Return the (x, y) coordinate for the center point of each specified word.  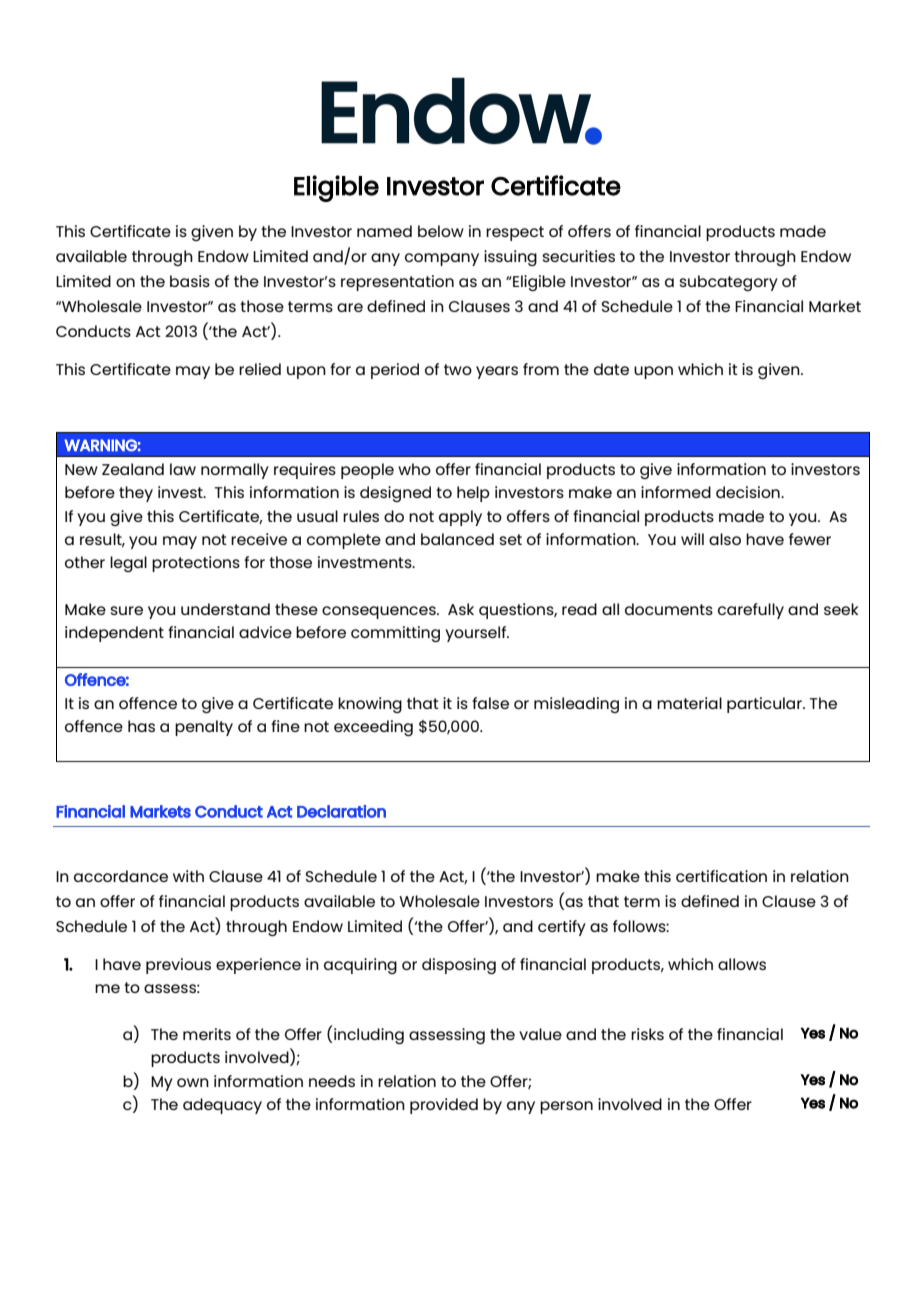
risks (647, 1034)
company (442, 259)
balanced (457, 539)
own (193, 1082)
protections (196, 564)
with (188, 876)
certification (721, 876)
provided (444, 1106)
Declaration (341, 811)
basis (190, 281)
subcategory (728, 283)
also (725, 539)
